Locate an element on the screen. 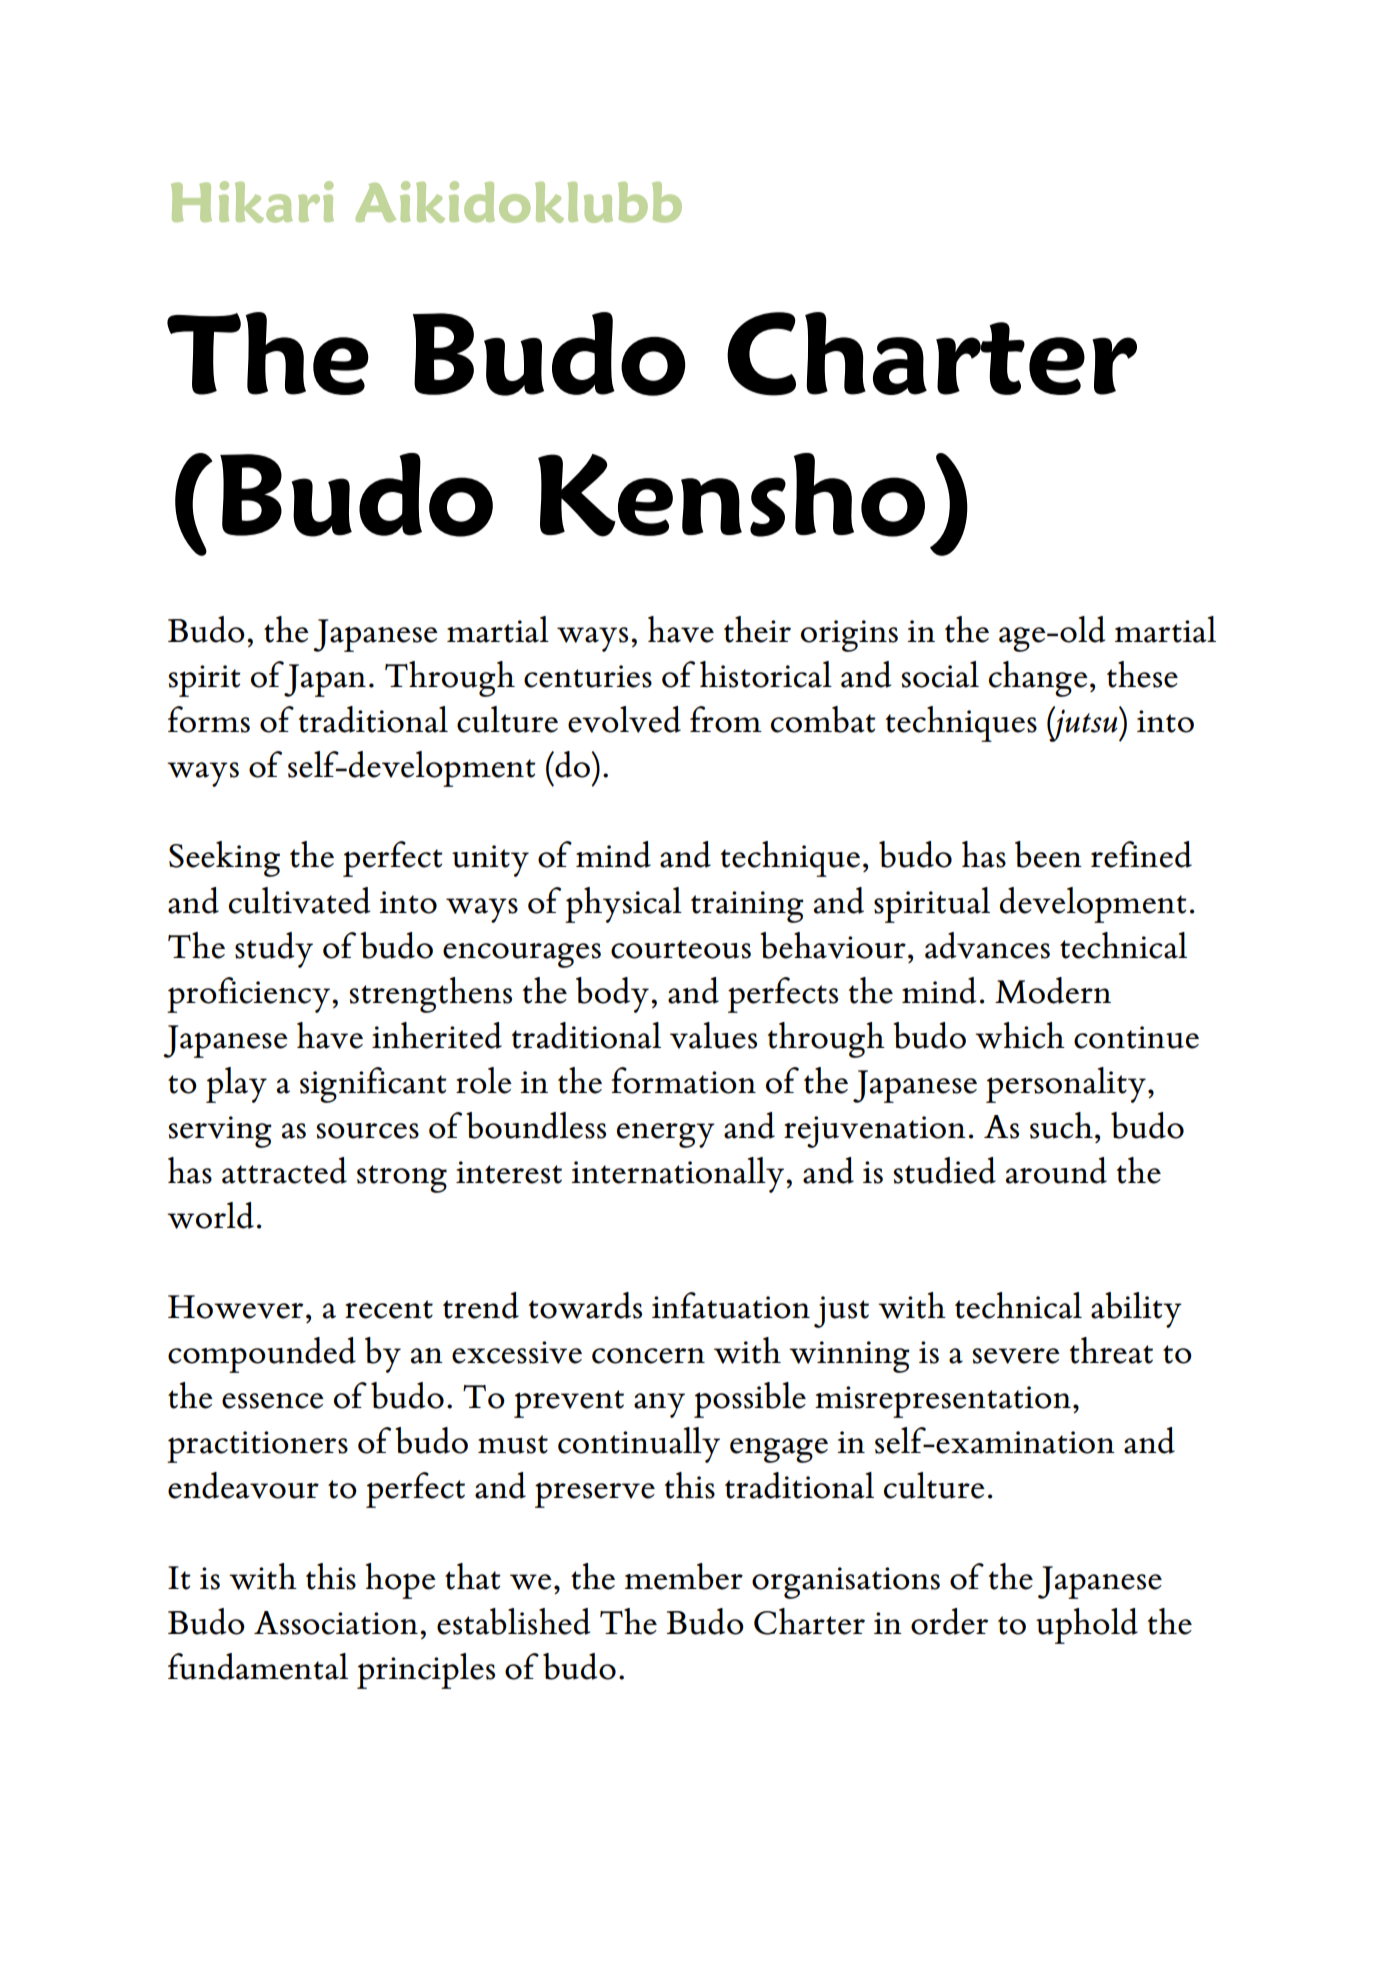 This screenshot has width=1398, height=1976. recent is located at coordinates (389, 1309).
